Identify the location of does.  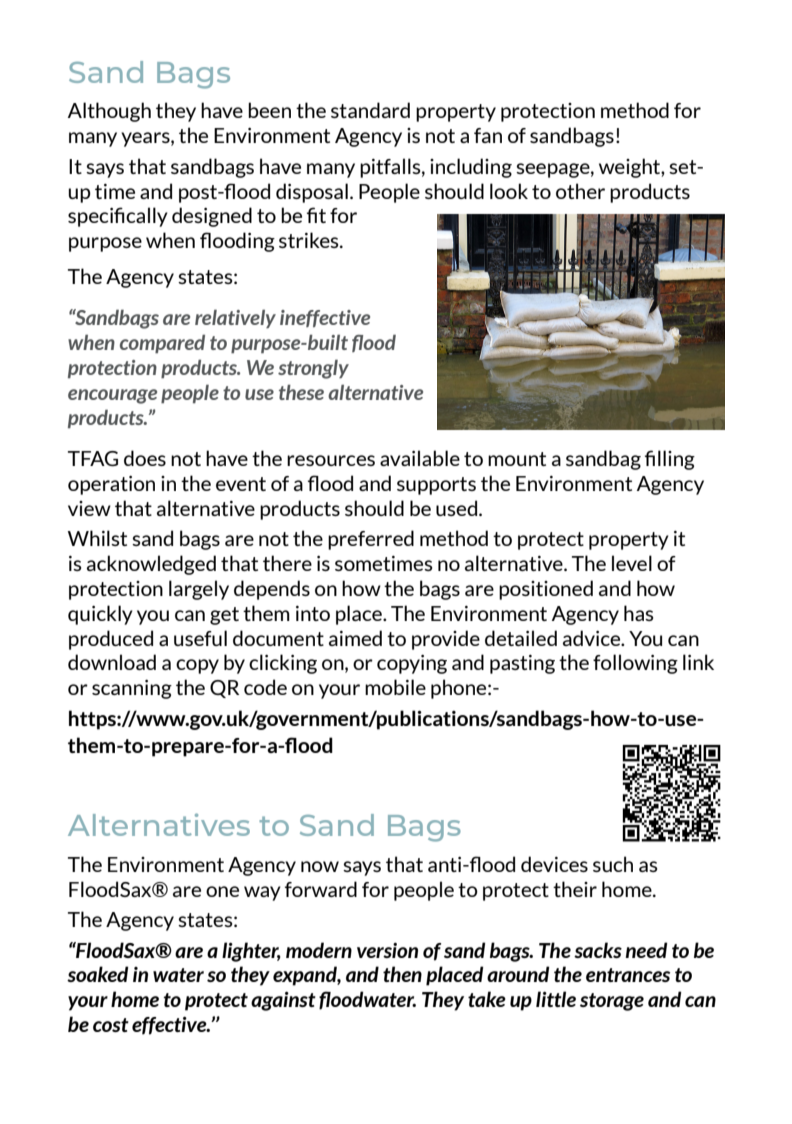
(145, 458).
